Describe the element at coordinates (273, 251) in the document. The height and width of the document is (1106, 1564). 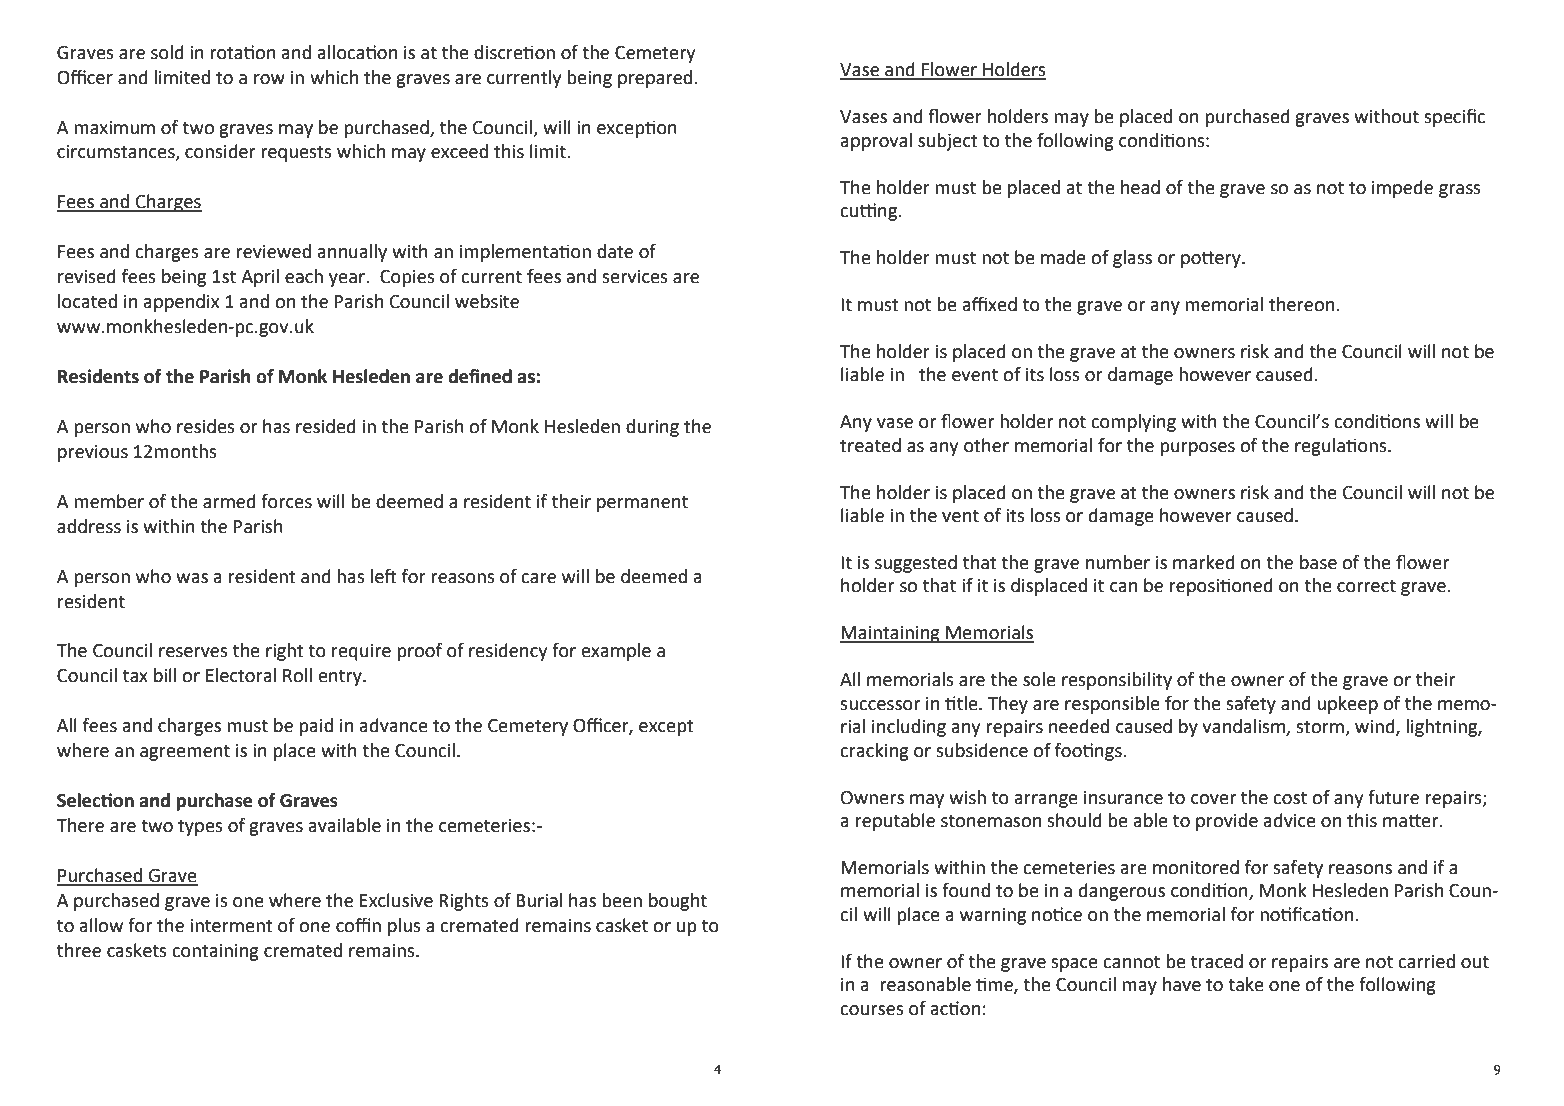
I see `reviewed` at that location.
